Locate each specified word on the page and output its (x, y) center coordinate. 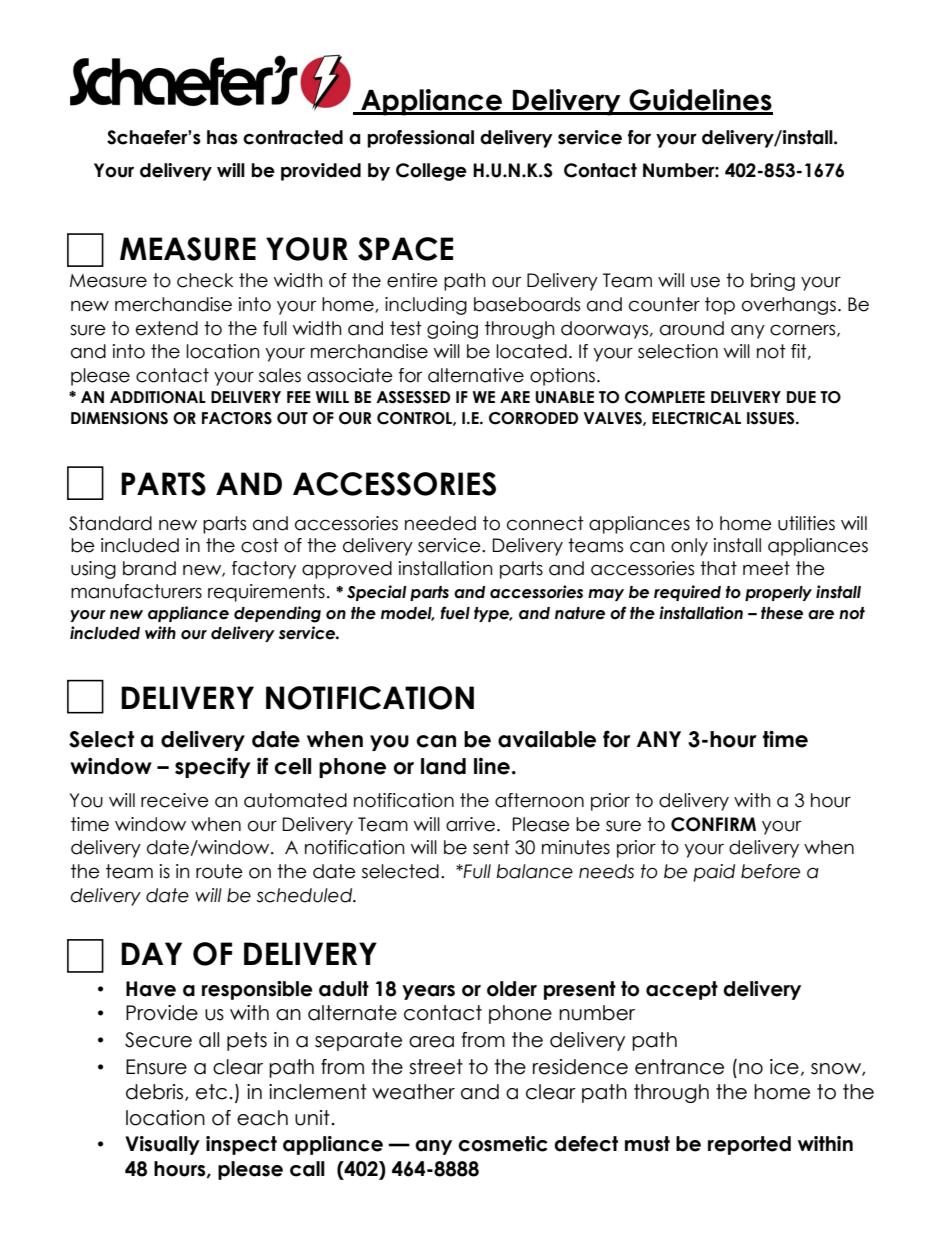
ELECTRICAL (696, 418)
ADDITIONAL (158, 397)
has (222, 137)
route (219, 871)
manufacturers (136, 591)
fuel (455, 613)
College (431, 172)
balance (534, 871)
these (782, 613)
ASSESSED (413, 397)
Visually (162, 1145)
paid (714, 873)
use (705, 282)
